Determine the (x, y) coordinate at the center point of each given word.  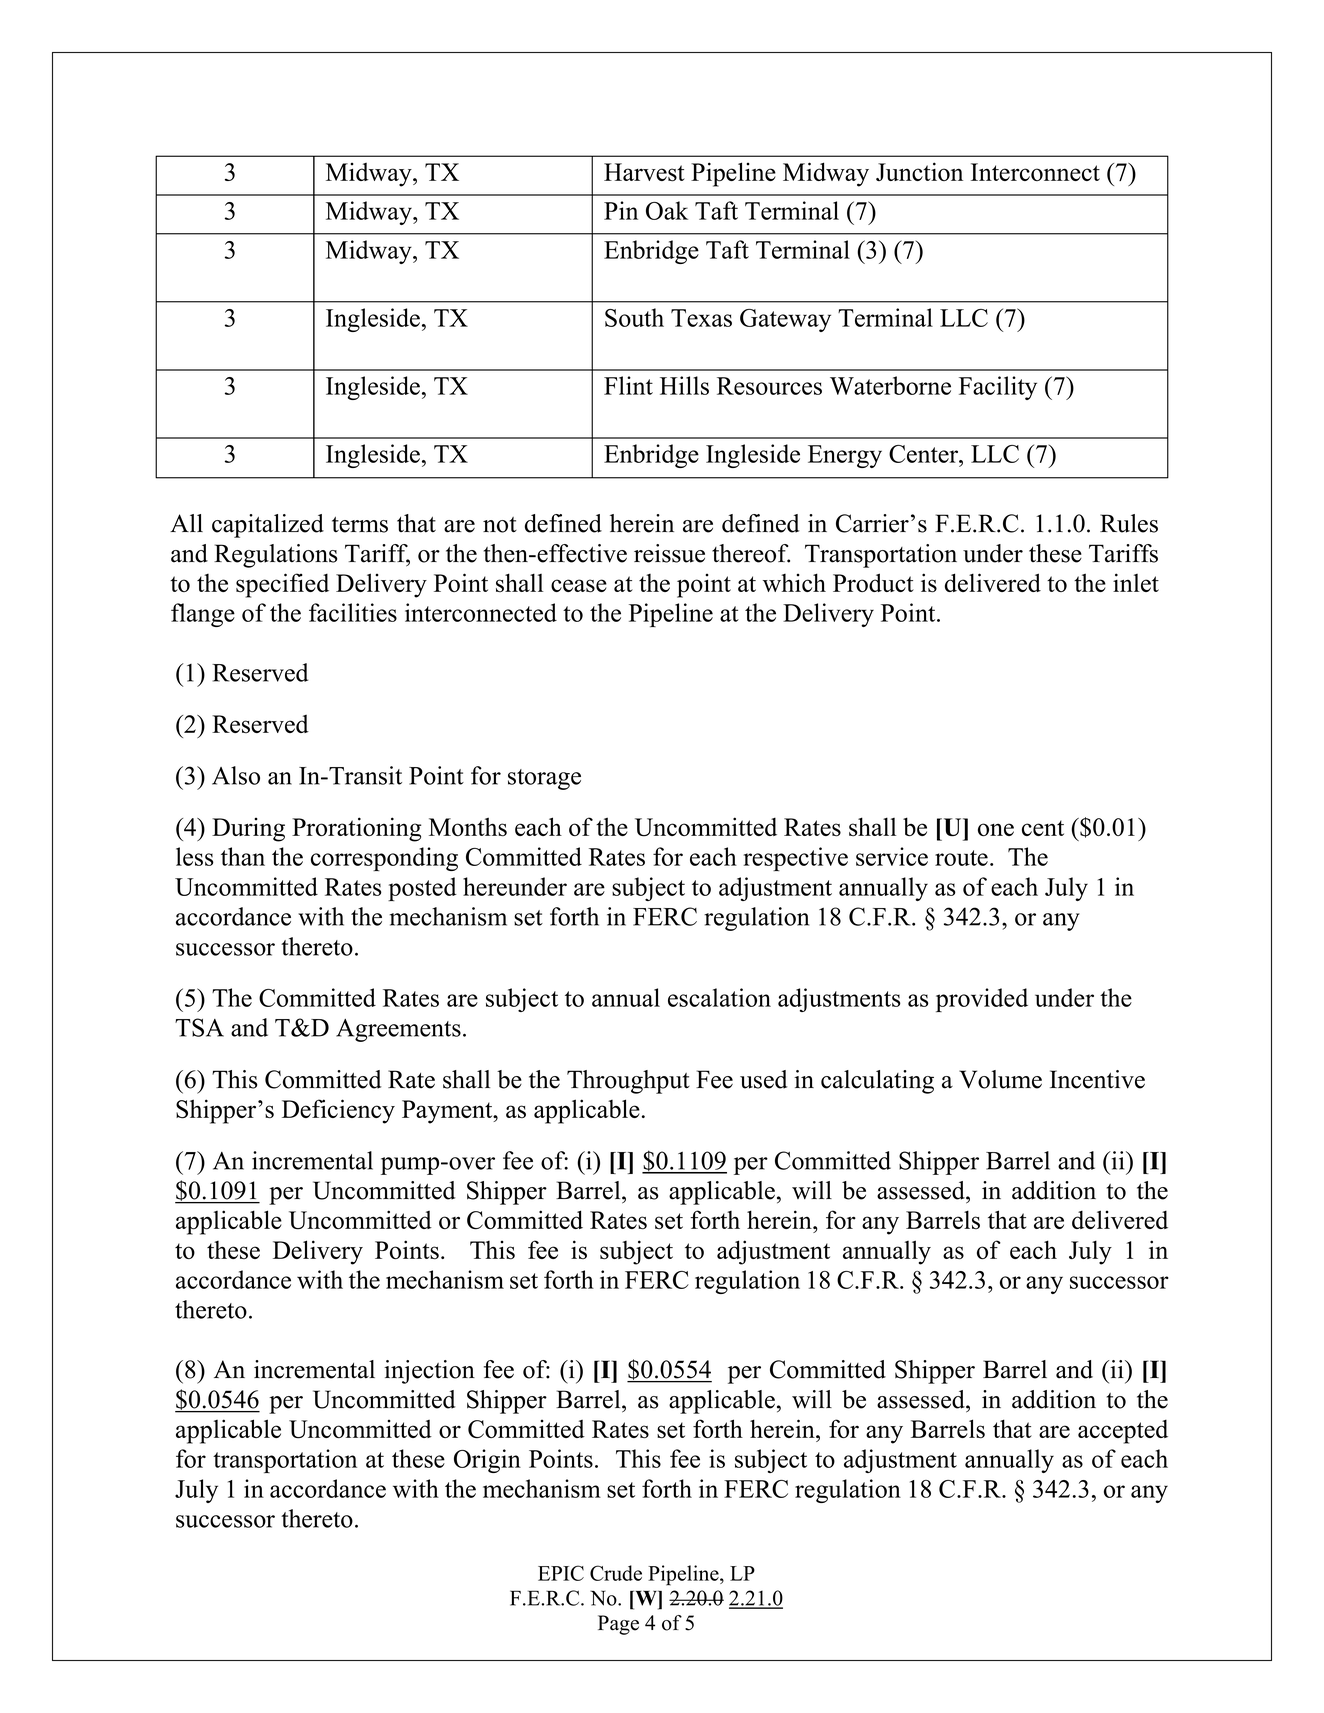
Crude (616, 1573)
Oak (667, 210)
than (243, 856)
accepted (1123, 1431)
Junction (919, 171)
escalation (719, 997)
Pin (621, 210)
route (961, 858)
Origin (487, 1461)
